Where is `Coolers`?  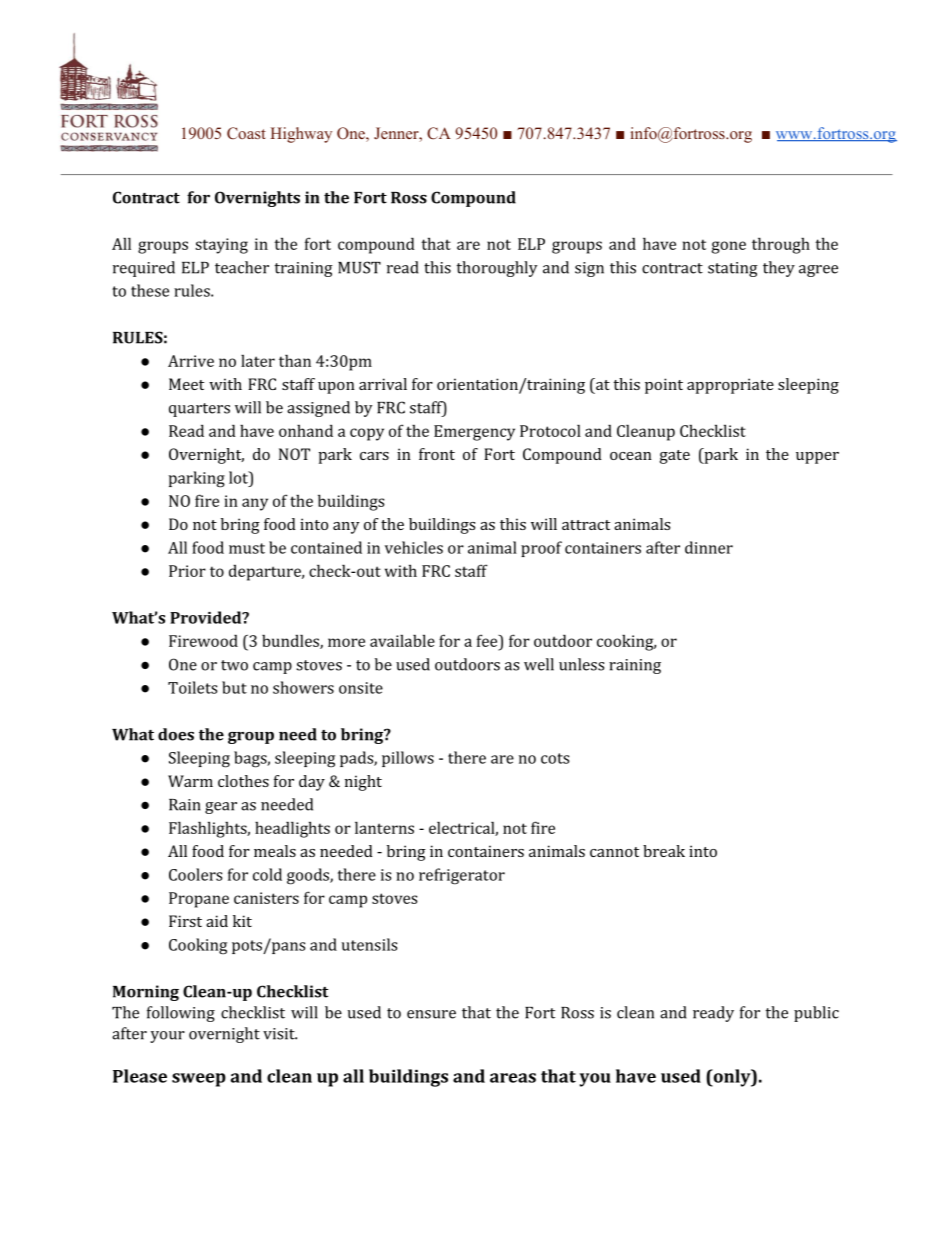 Coolers is located at coordinates (195, 874).
